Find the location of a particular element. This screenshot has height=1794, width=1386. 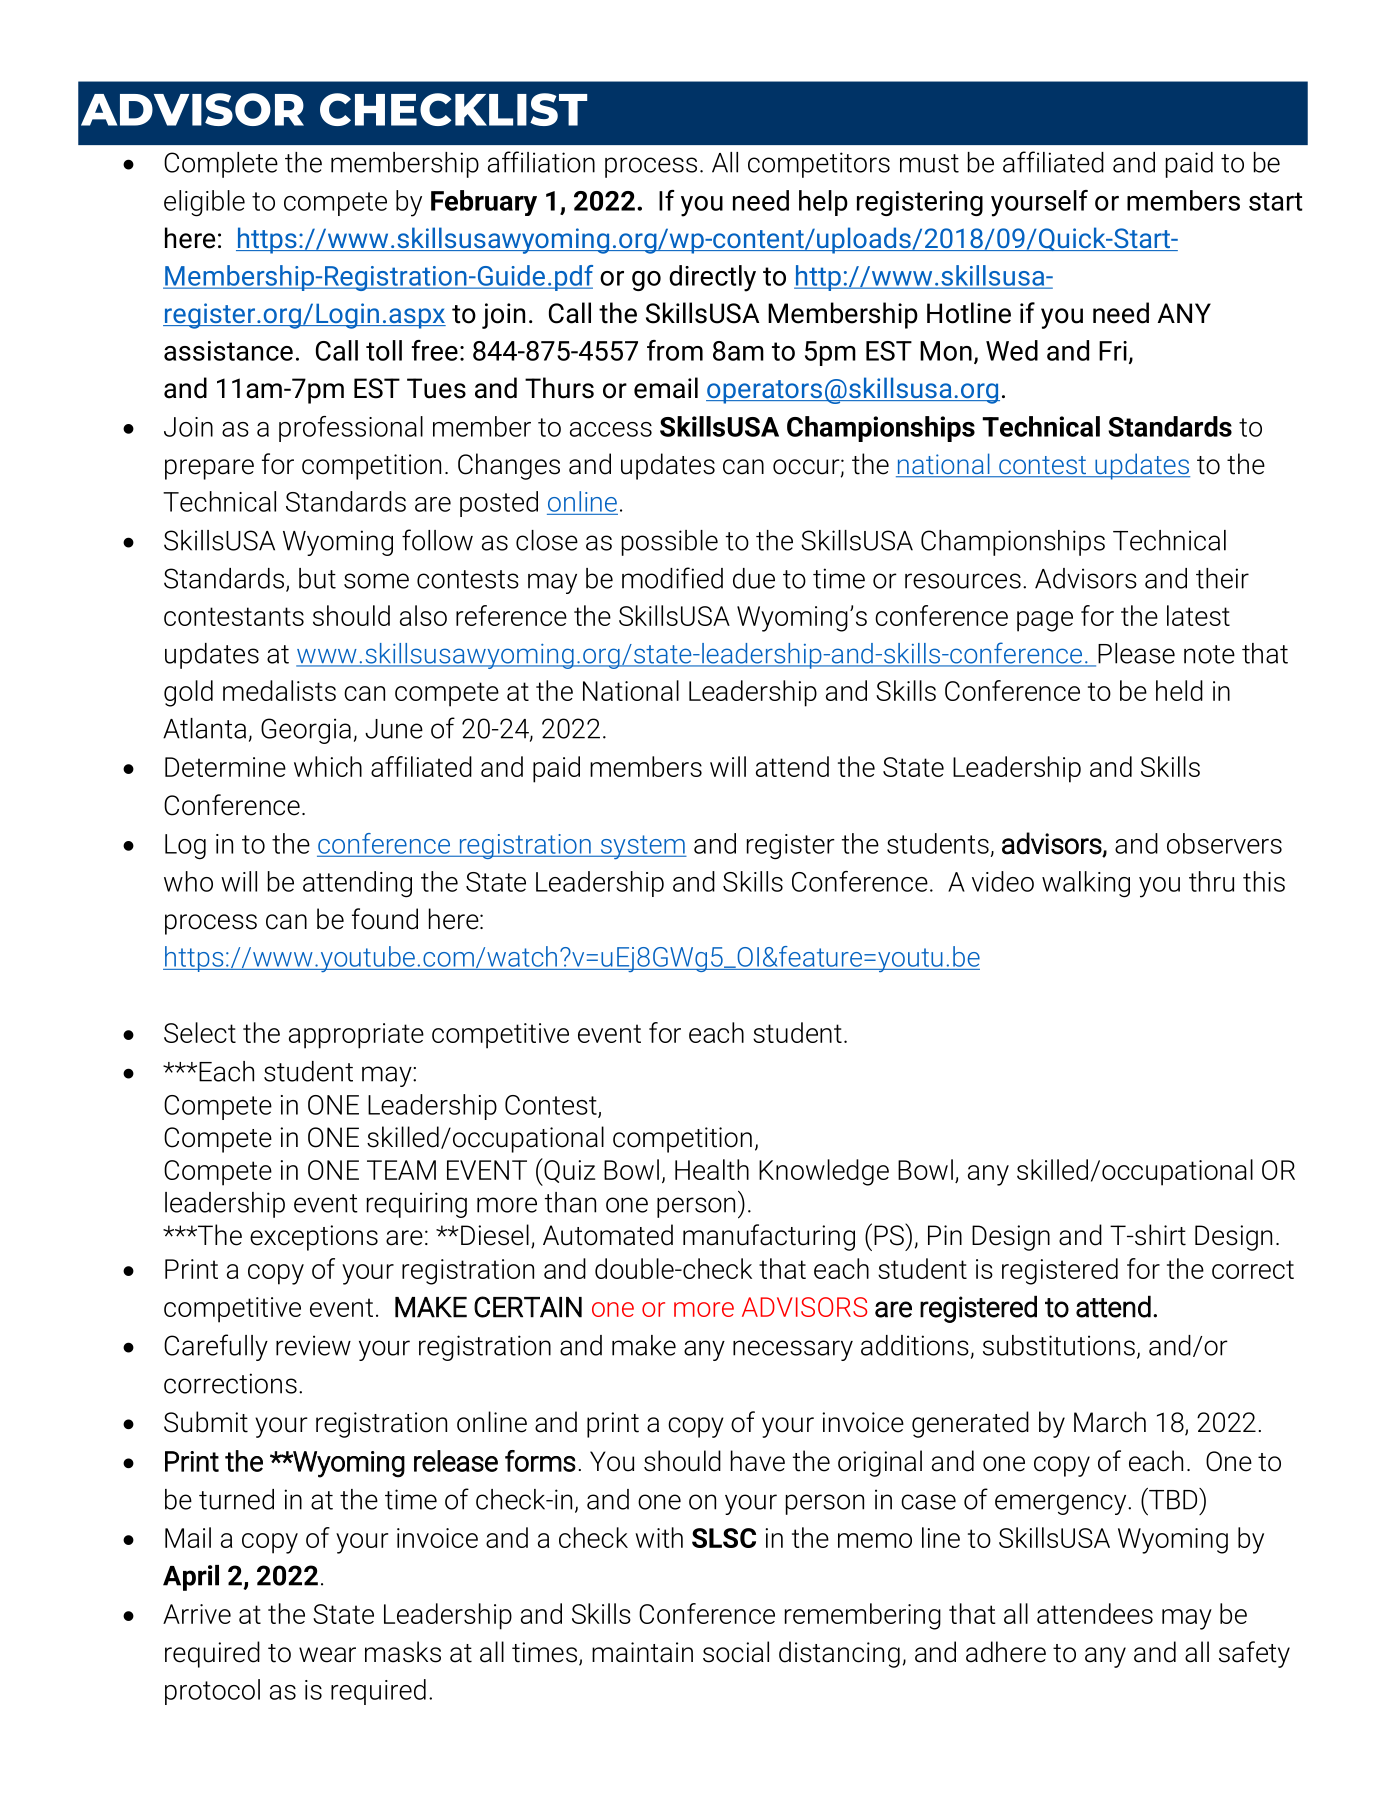

found is located at coordinates (385, 919).
